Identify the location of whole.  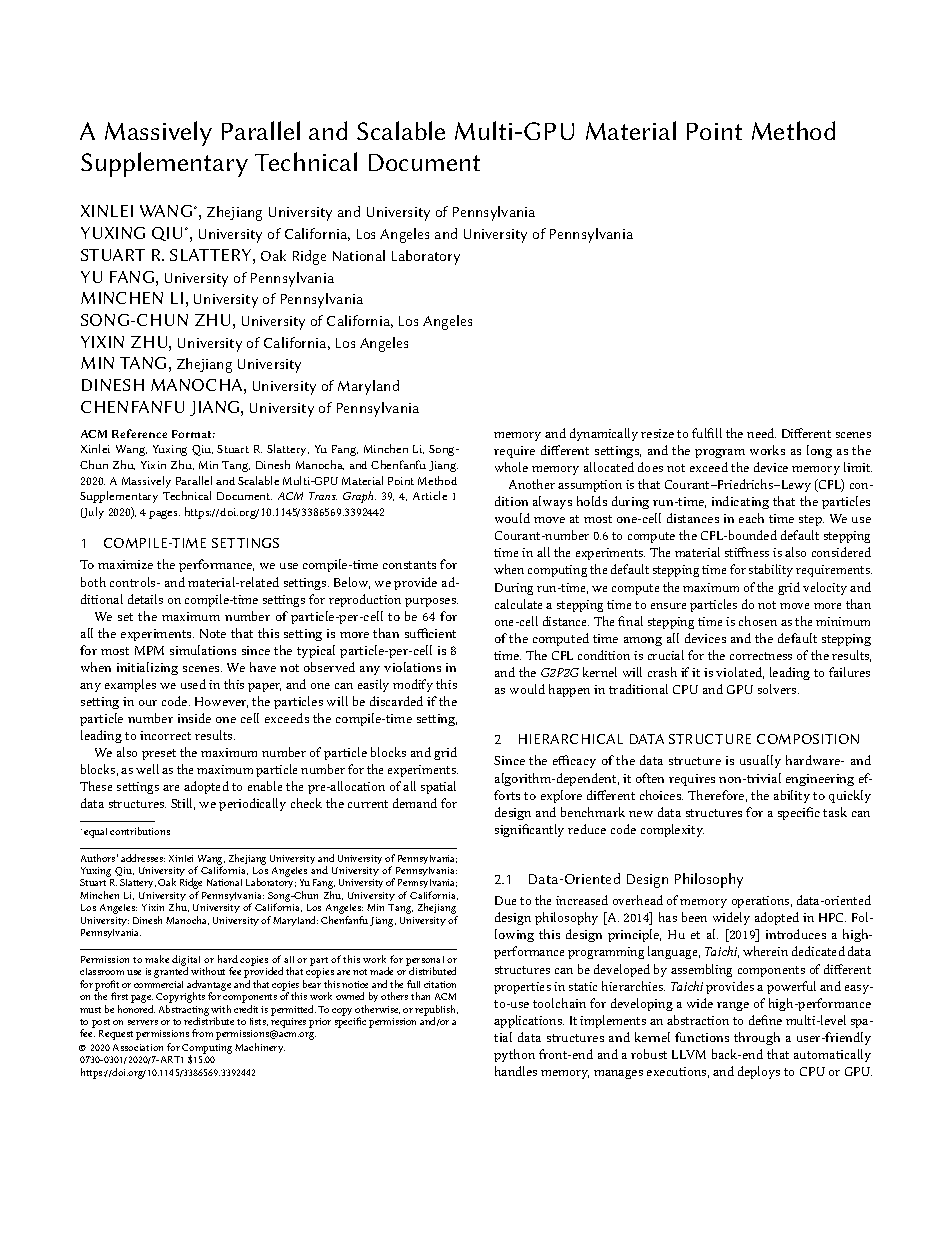
(511, 467).
